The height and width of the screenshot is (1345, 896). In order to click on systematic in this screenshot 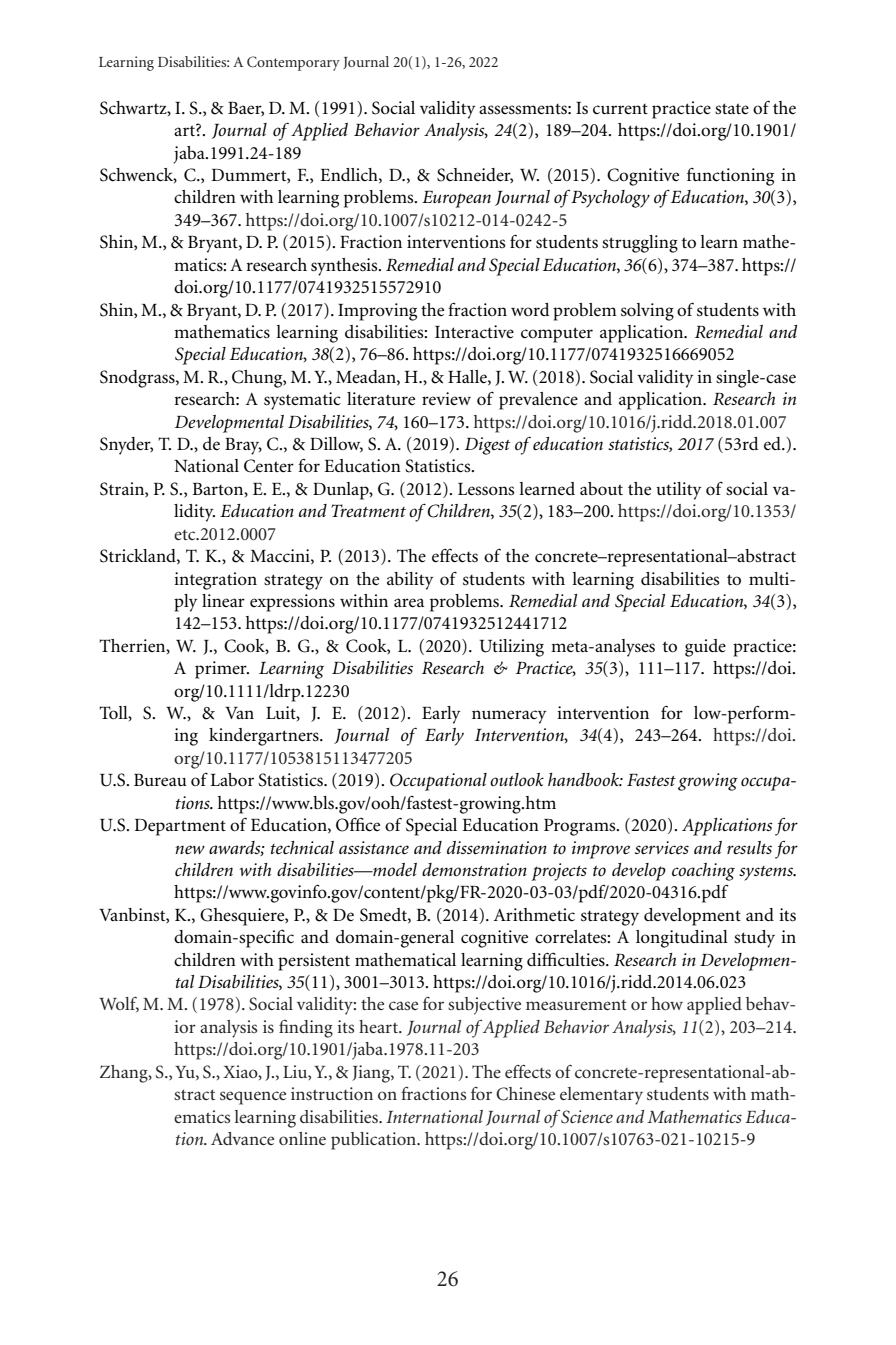, I will do `click(302, 401)`.
